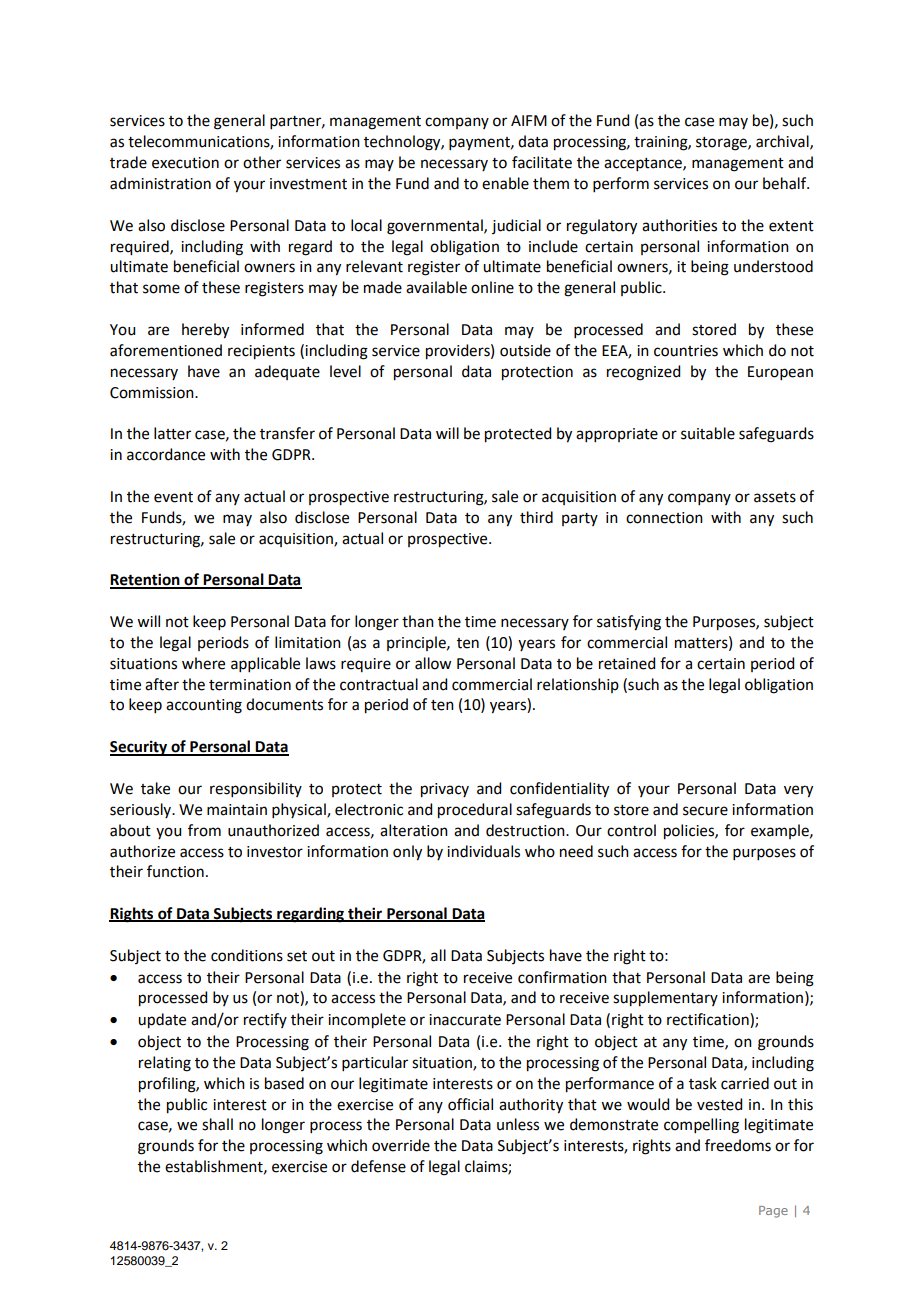  I want to click on override, so click(401, 1145).
